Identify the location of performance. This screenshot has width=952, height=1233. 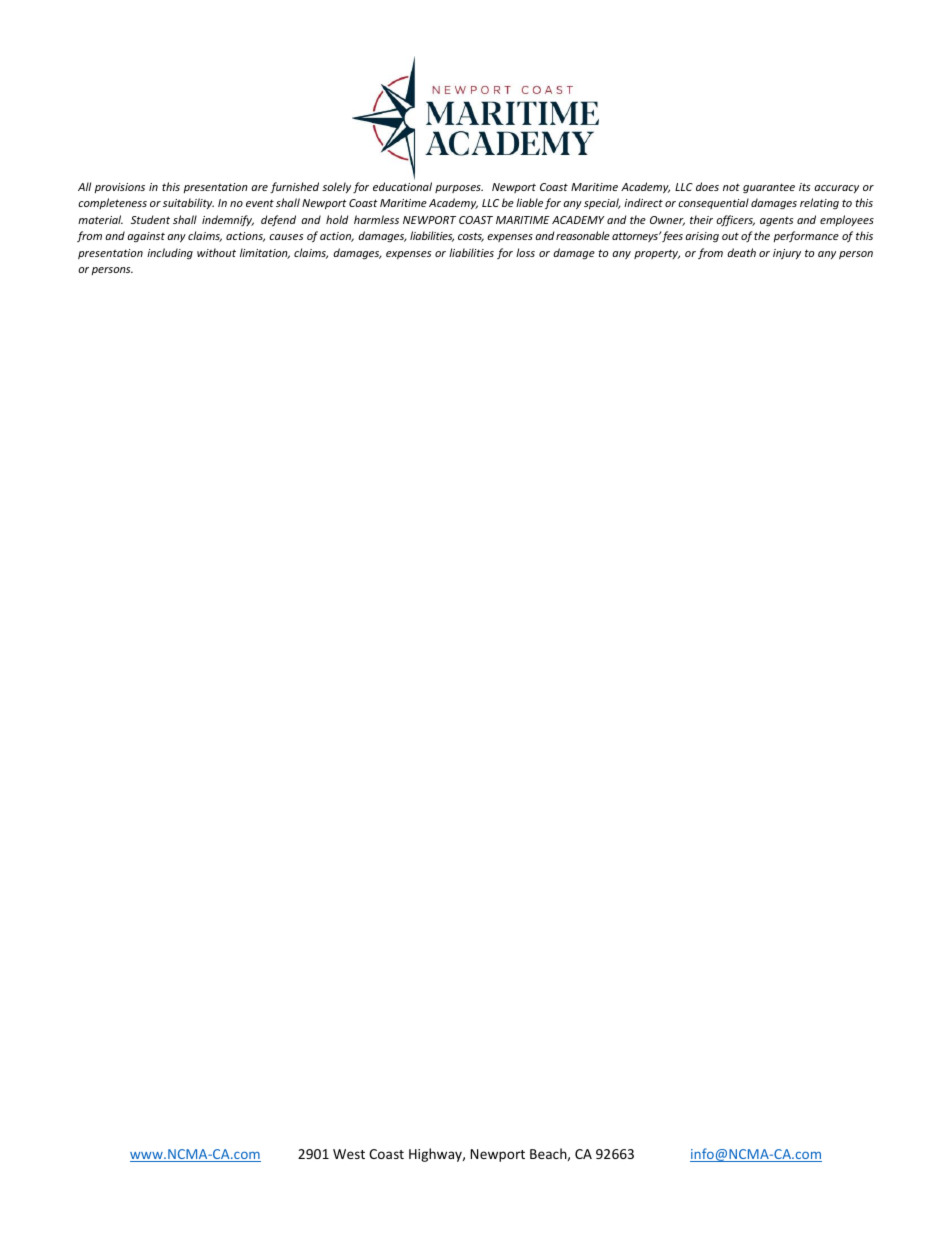
(806, 236).
